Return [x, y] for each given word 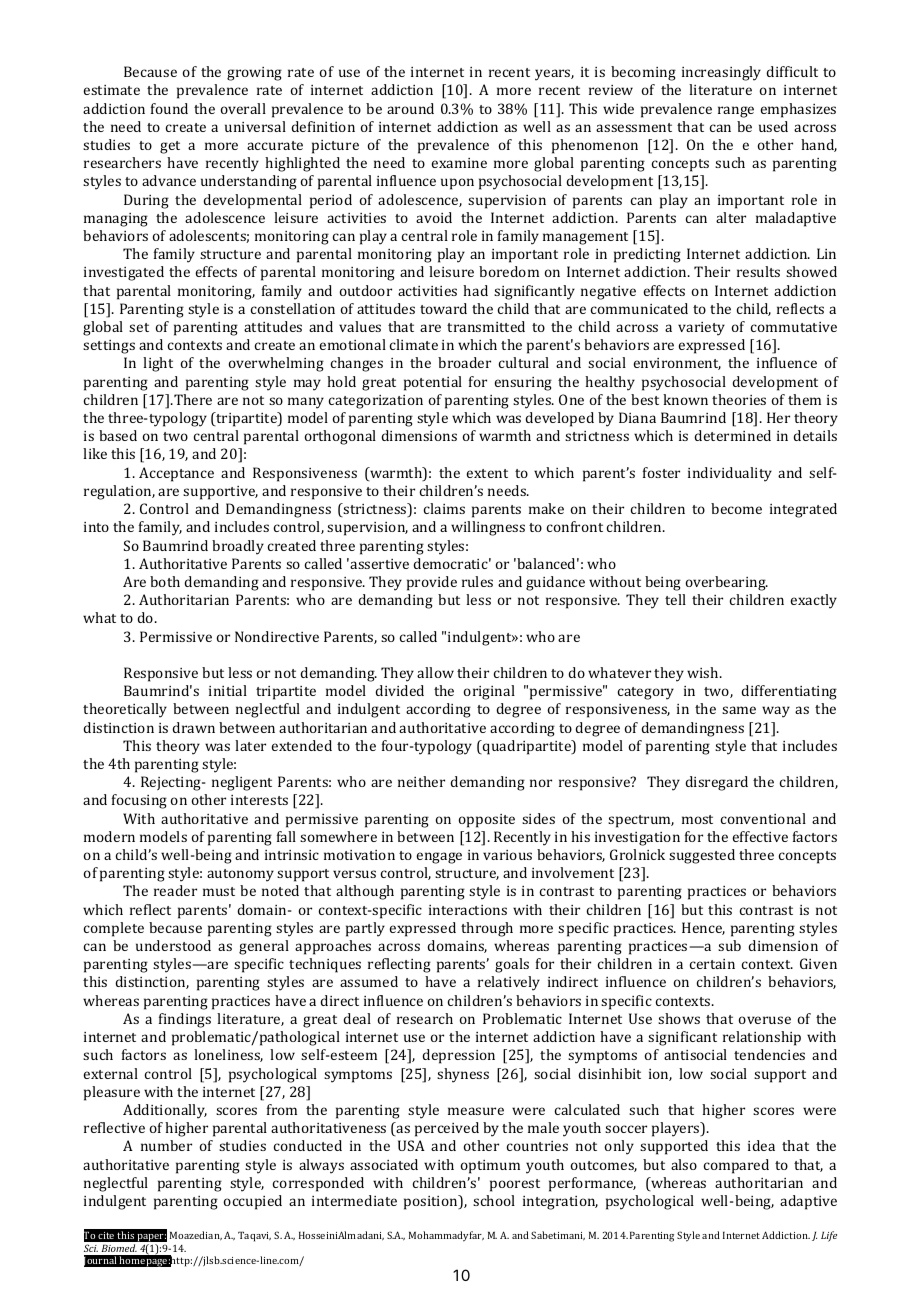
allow [435, 672]
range [736, 112]
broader [464, 362]
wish [704, 672]
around [410, 108]
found [169, 108]
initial [228, 690]
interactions [468, 910]
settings [109, 347]
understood [173, 945]
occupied [253, 1202]
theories [739, 399]
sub [729, 945]
